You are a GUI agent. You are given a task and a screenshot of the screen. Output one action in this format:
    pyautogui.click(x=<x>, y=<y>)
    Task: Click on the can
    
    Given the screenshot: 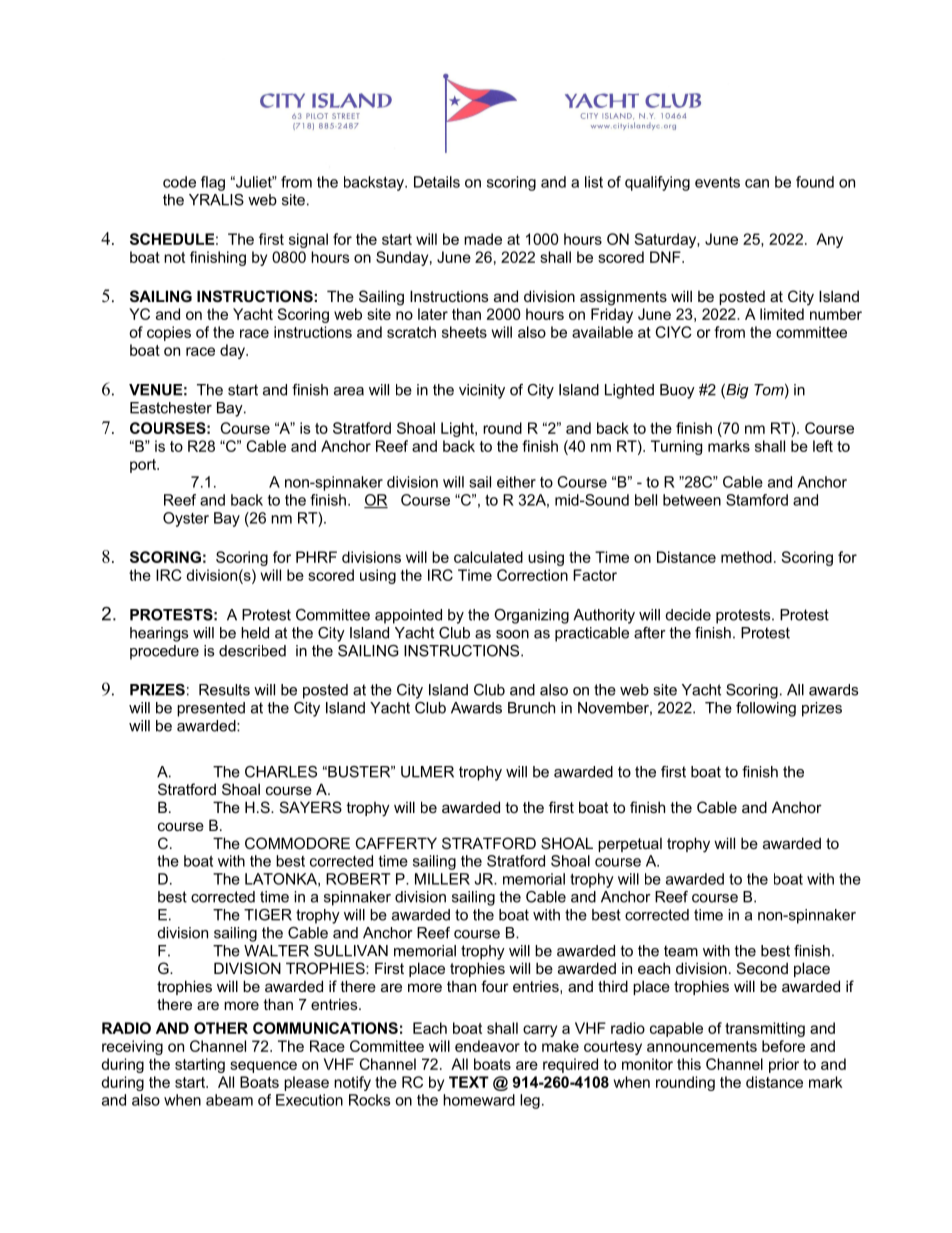 What is the action you would take?
    pyautogui.click(x=757, y=183)
